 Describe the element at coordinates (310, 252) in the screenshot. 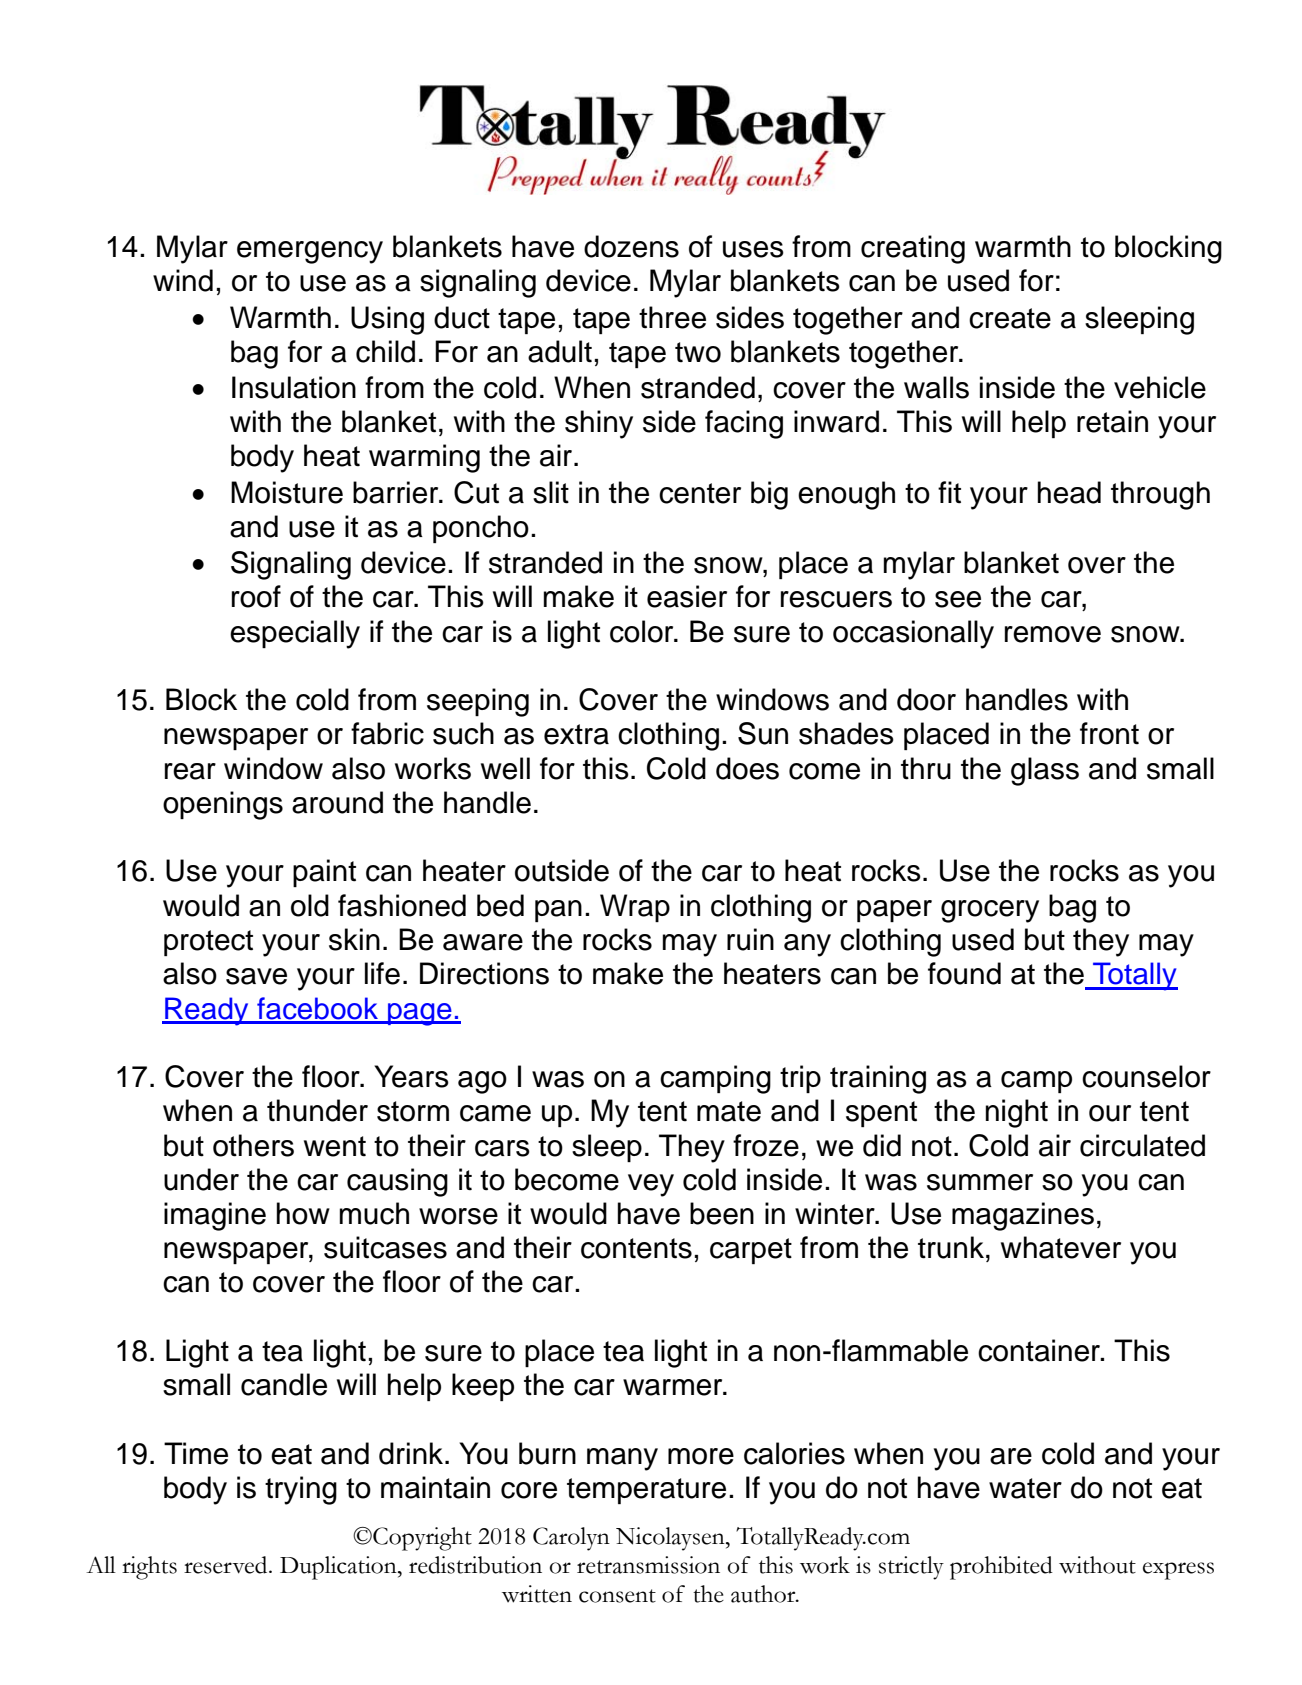

I see `emergency` at that location.
